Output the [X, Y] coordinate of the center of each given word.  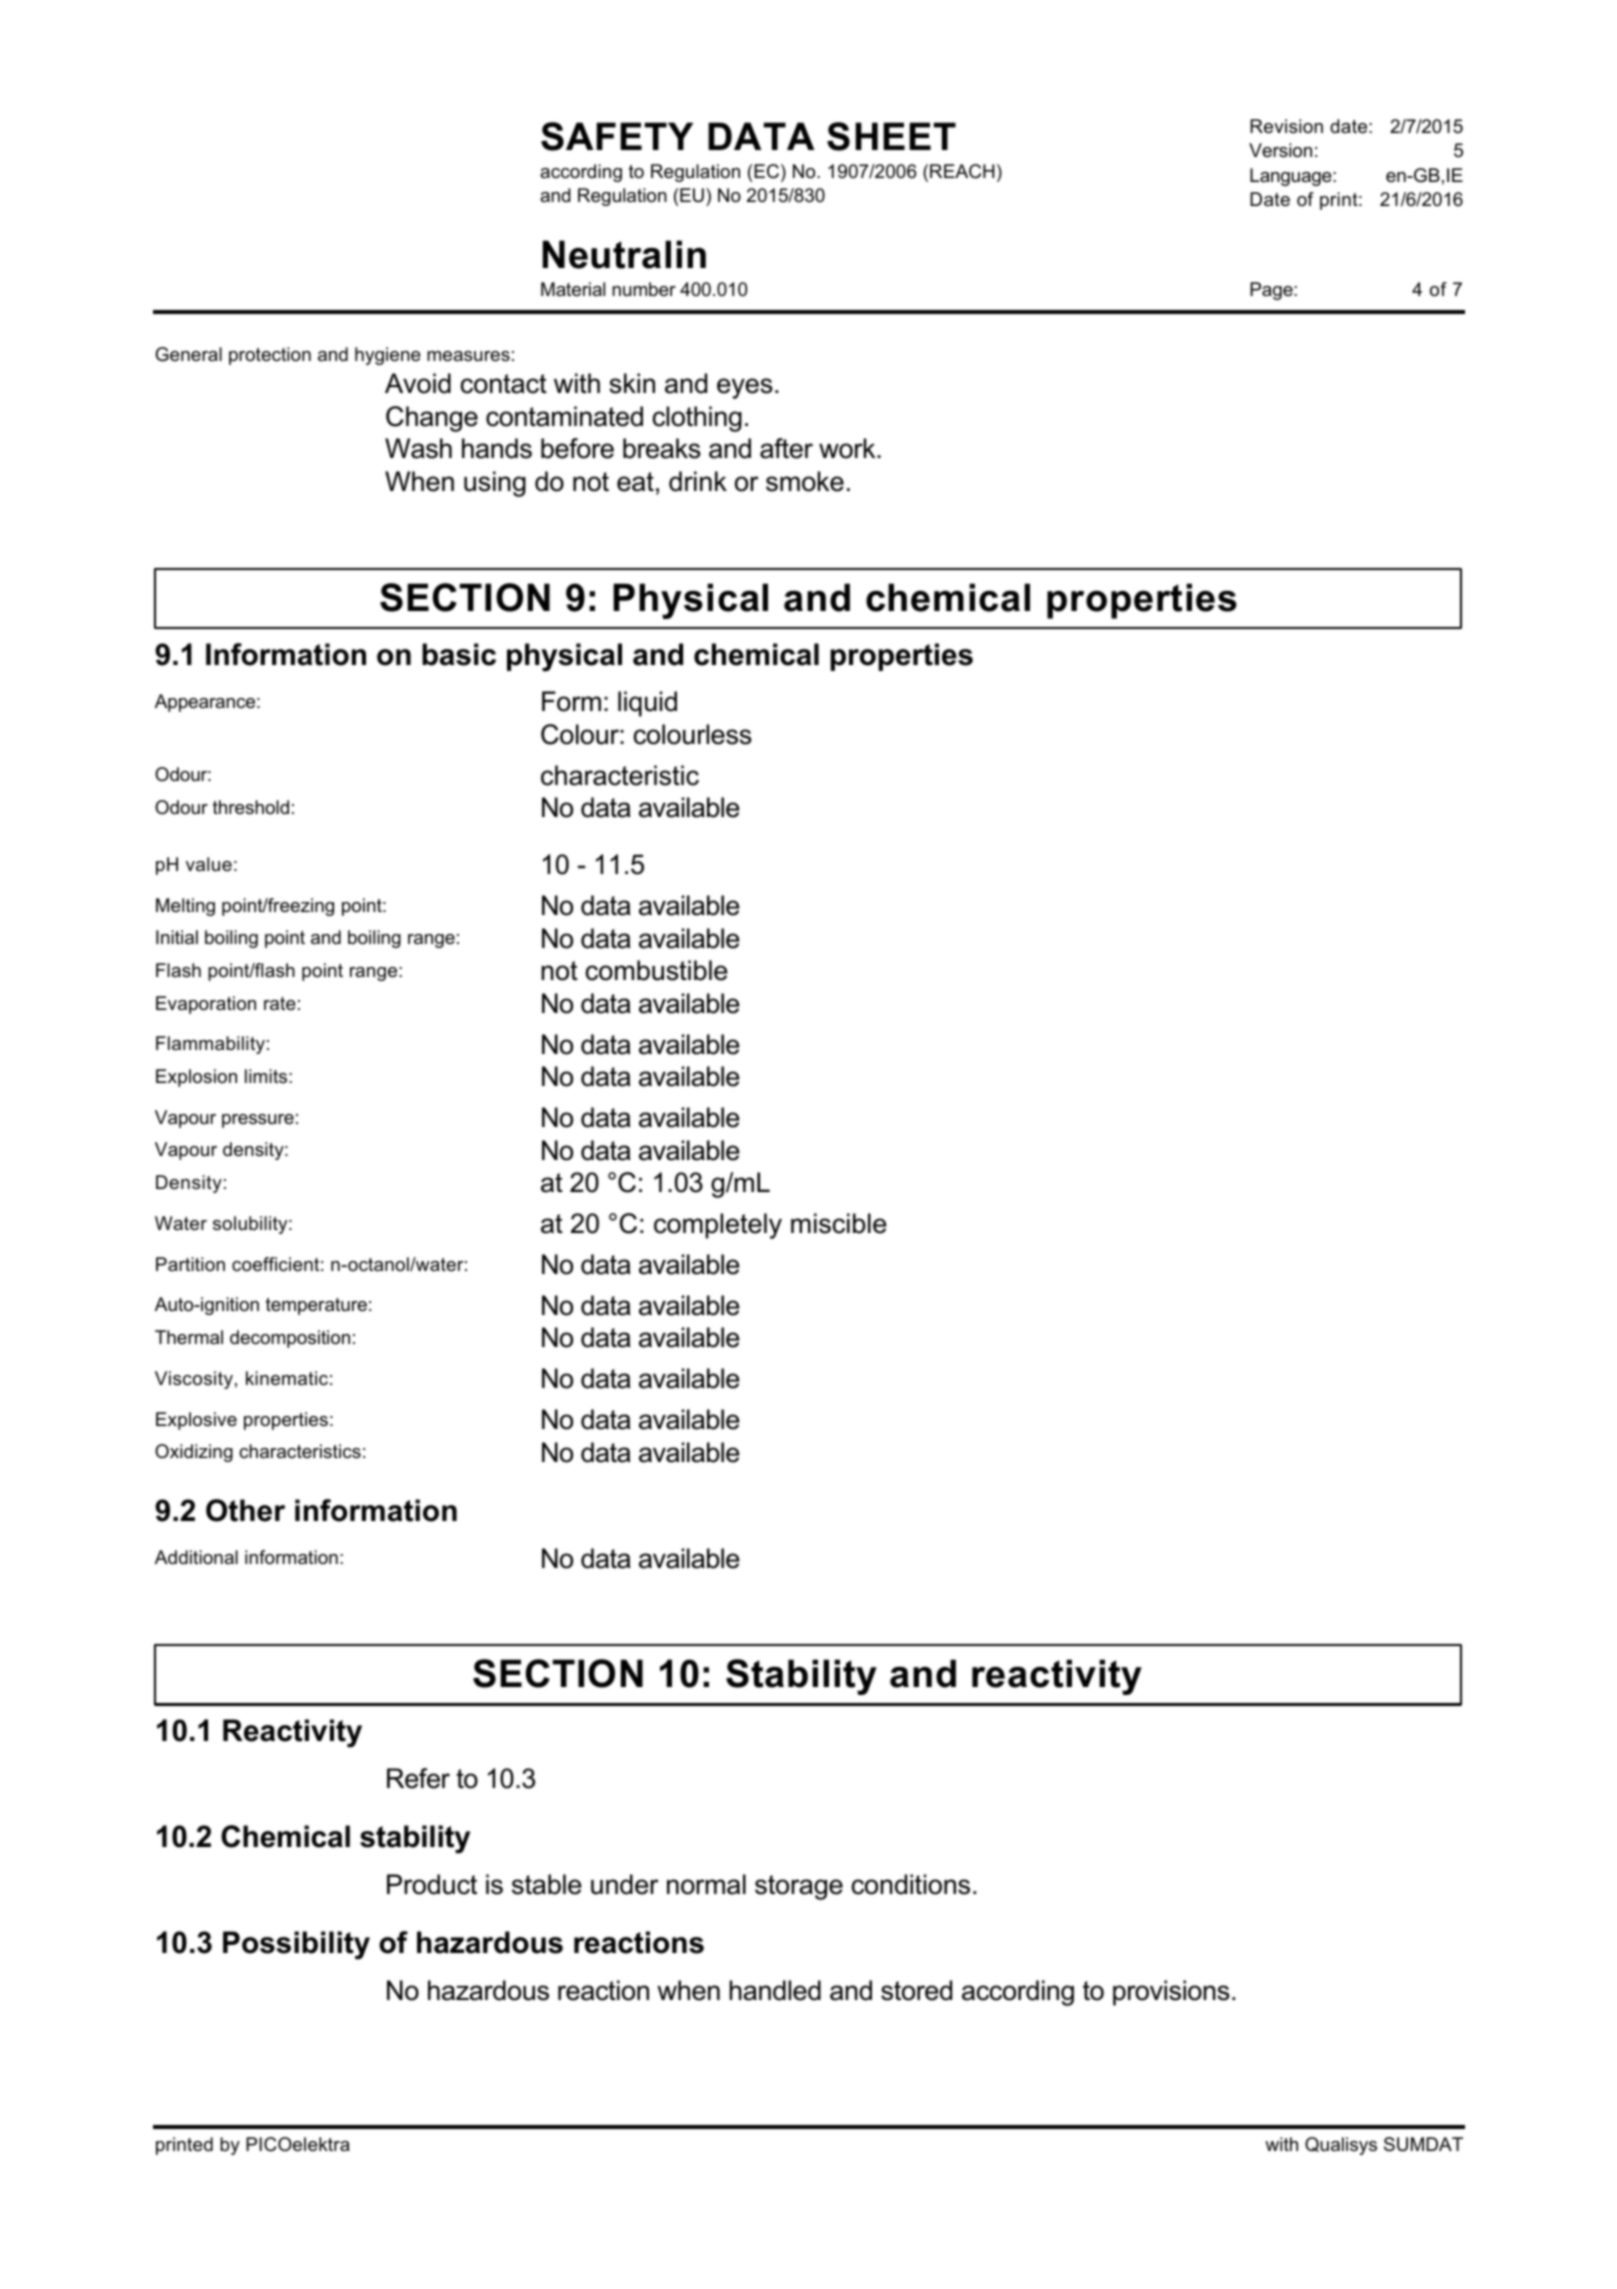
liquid [647, 704]
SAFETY [617, 136]
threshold [251, 807]
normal [706, 1884]
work [848, 448]
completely [718, 1226]
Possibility [296, 1945]
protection [270, 356]
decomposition [290, 1339]
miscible [839, 1223]
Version [1280, 150]
